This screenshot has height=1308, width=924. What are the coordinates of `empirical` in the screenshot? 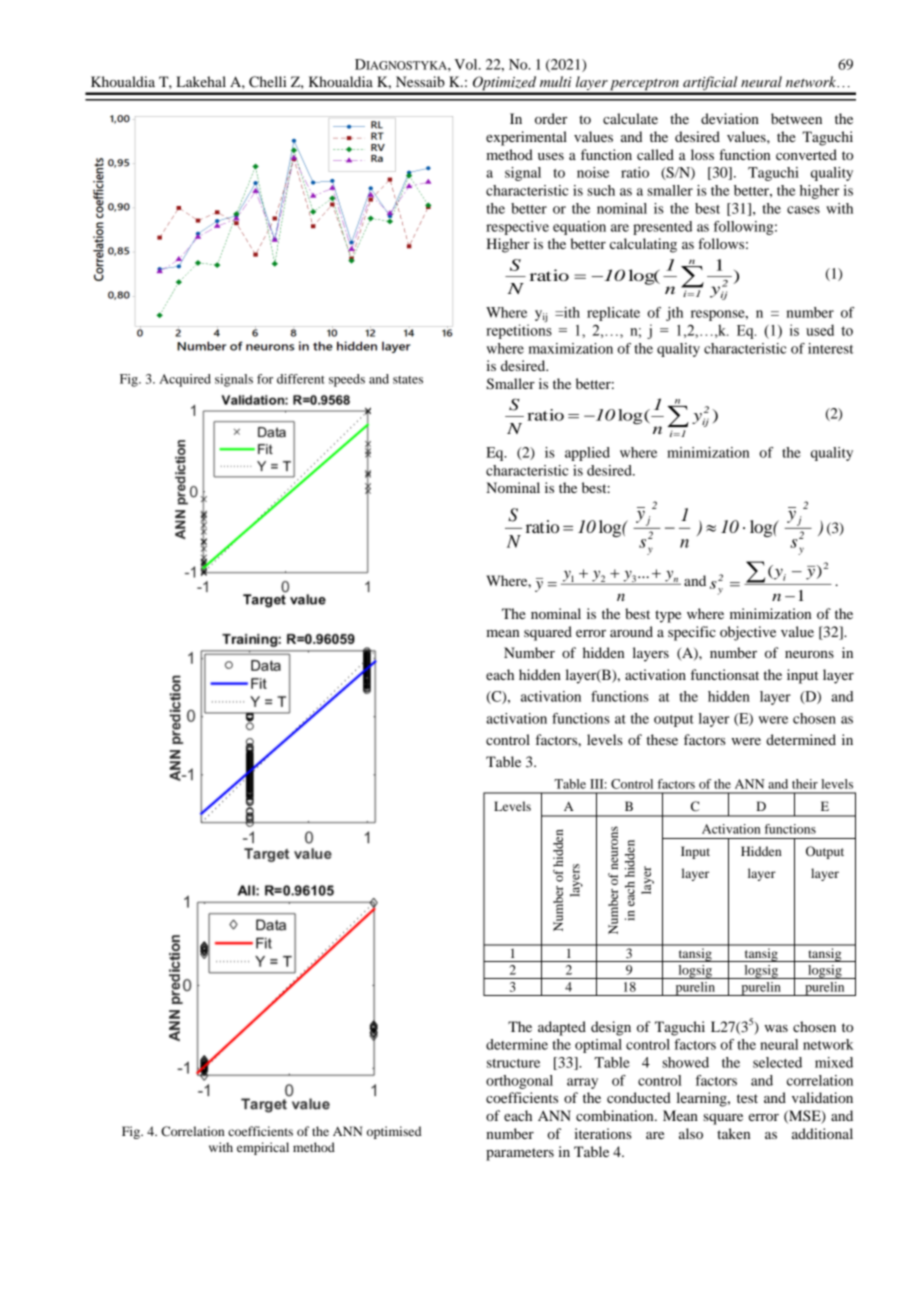 It's located at (263, 1148).
